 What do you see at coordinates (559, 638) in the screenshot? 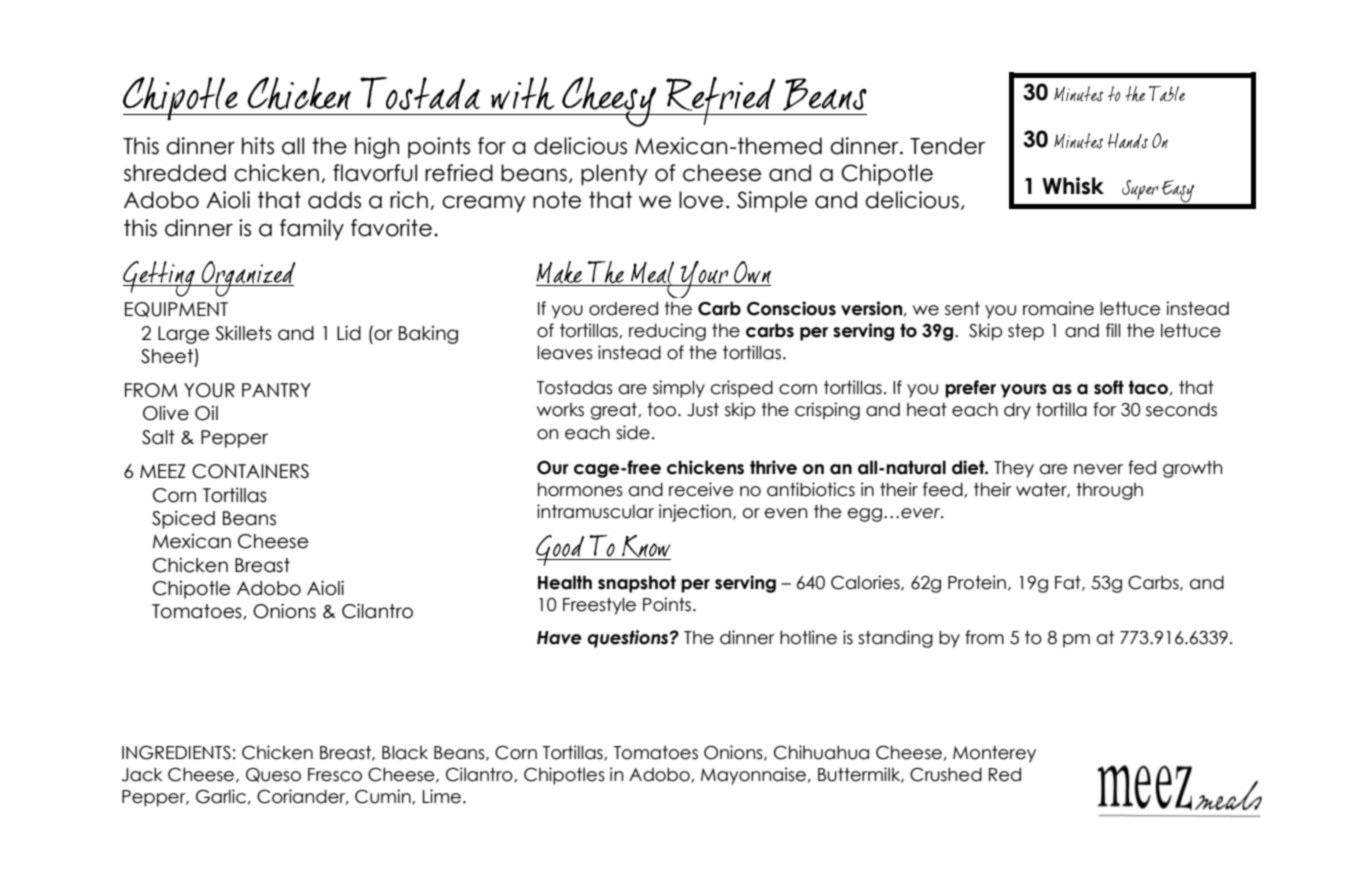
I see `Have` at bounding box center [559, 638].
